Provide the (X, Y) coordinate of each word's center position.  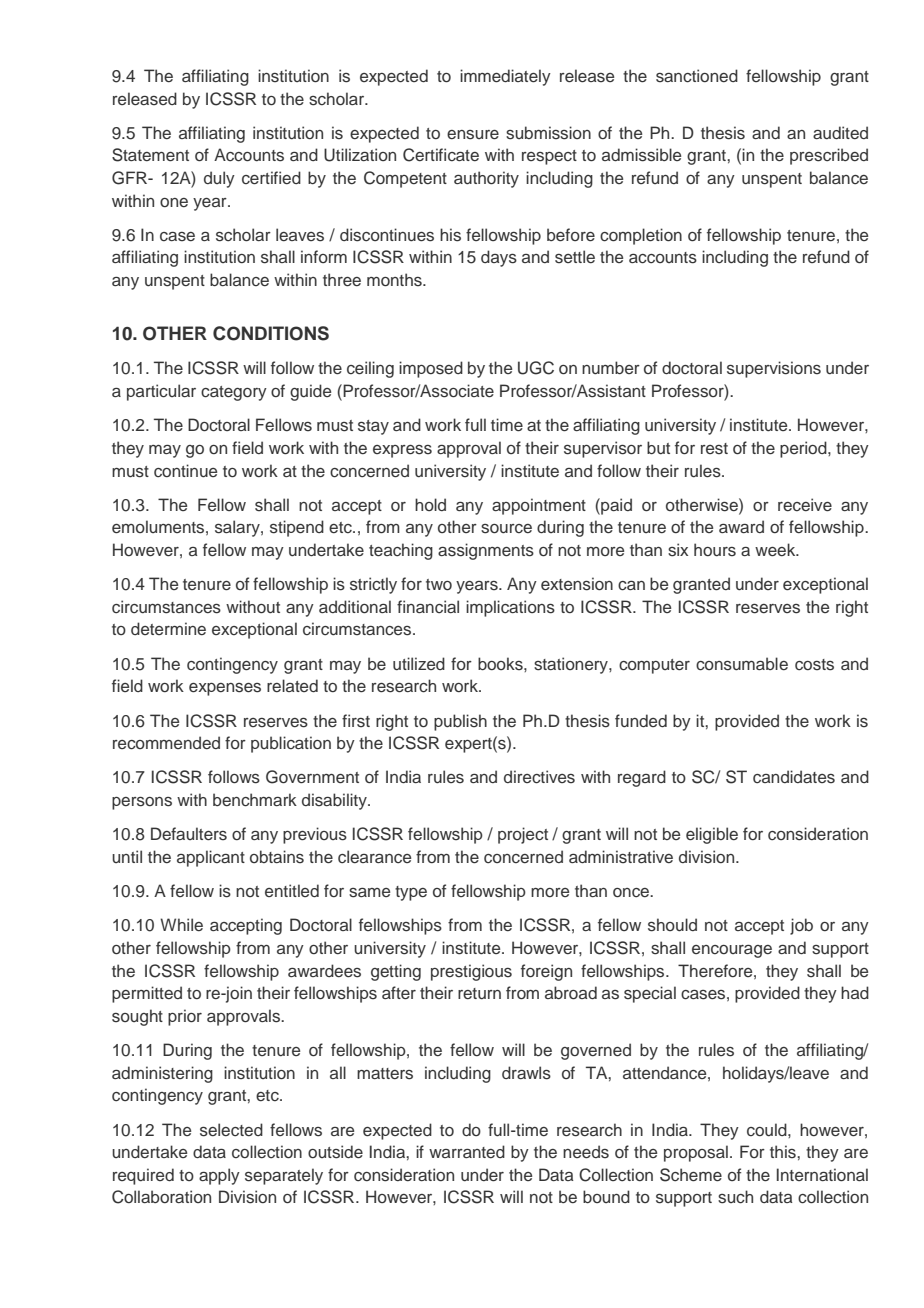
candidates (794, 777)
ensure (473, 135)
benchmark (255, 800)
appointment (539, 506)
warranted (467, 1151)
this (784, 1151)
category (234, 393)
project (523, 835)
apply (219, 1176)
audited (840, 132)
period (804, 449)
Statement (150, 155)
